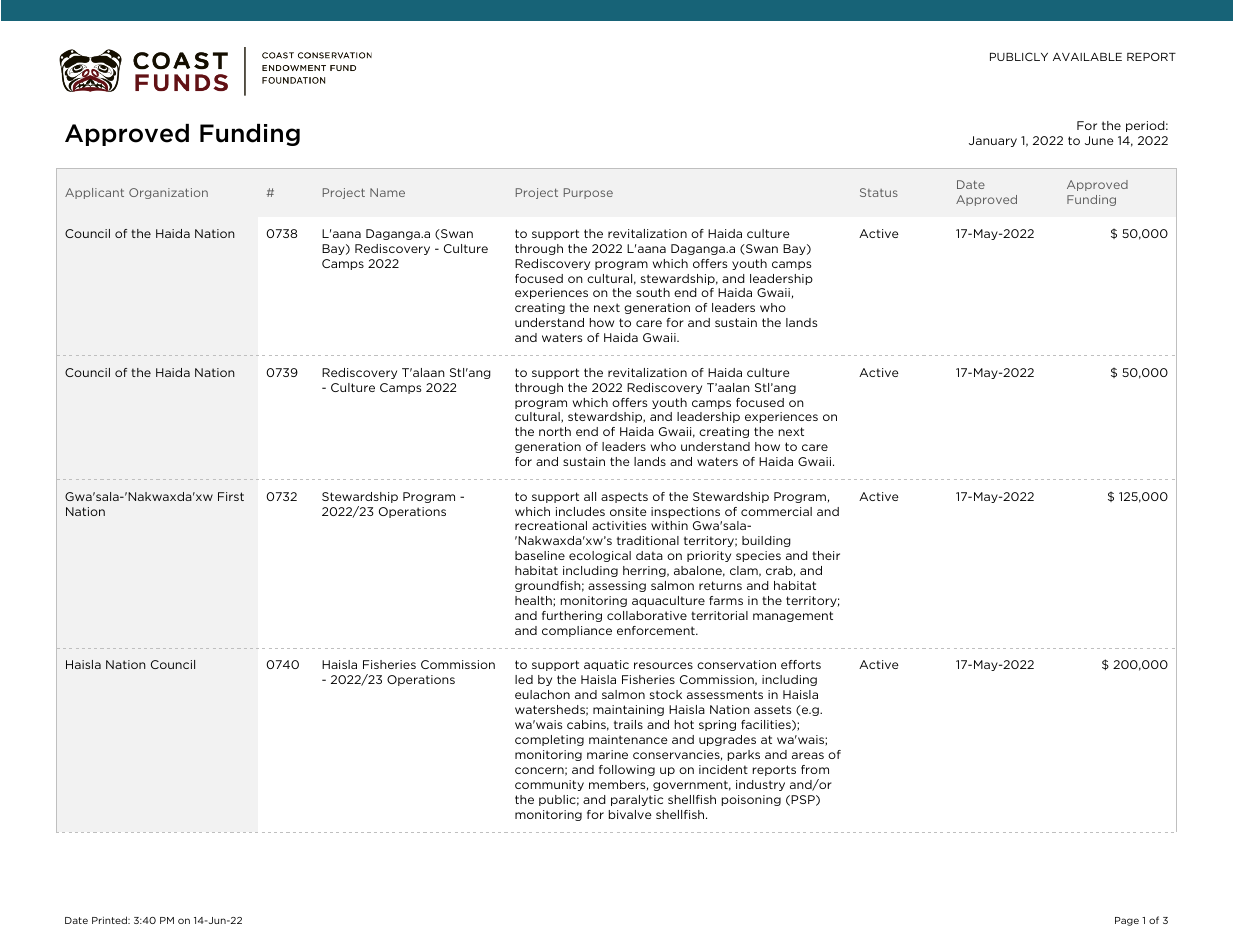  I want to click on commercial, so click(776, 511).
